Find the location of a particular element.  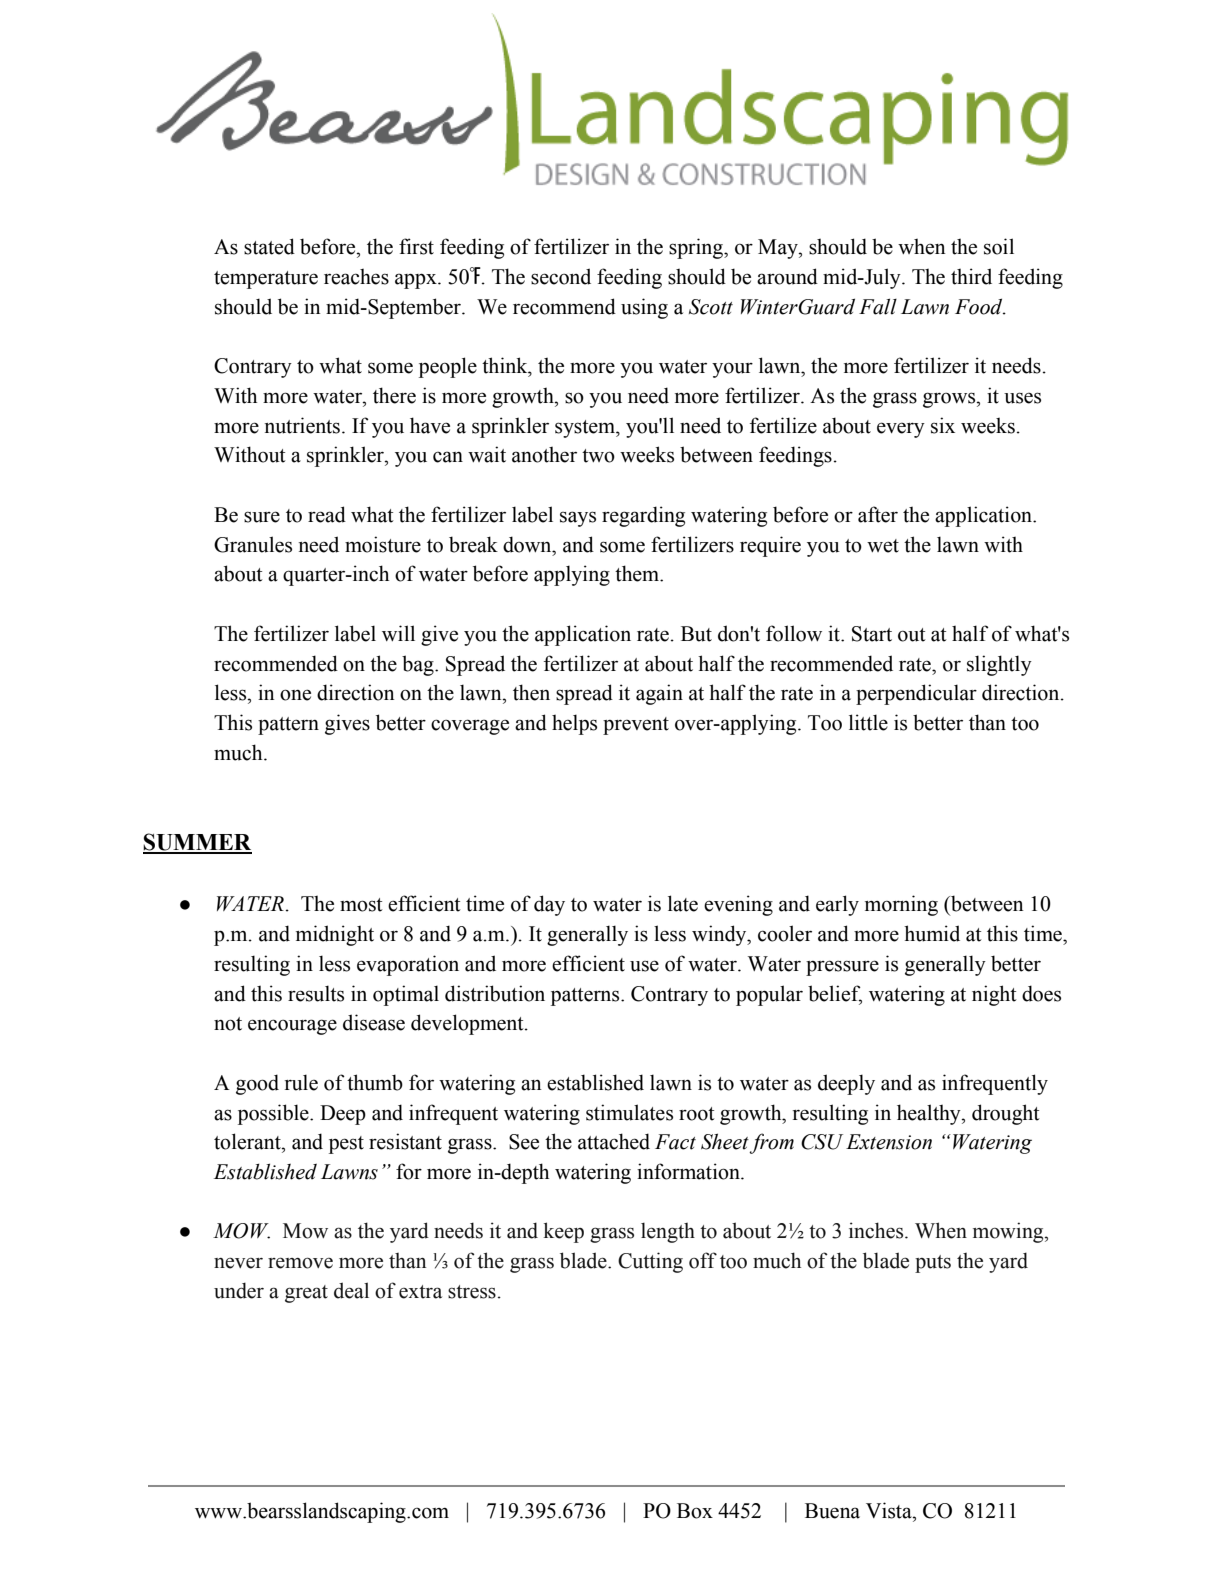

morning is located at coordinates (901, 905).
